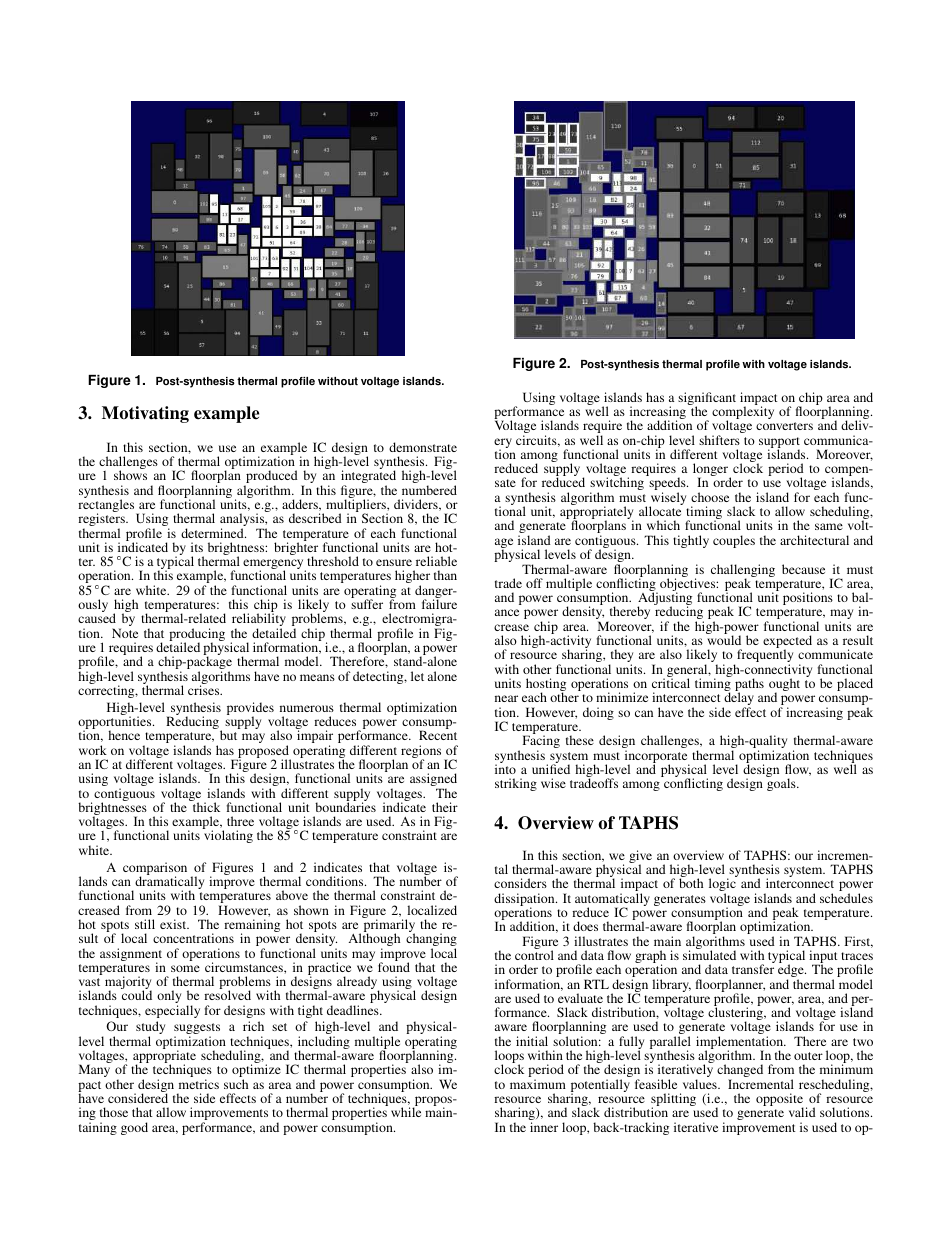  What do you see at coordinates (784, 426) in the image?
I see `converters` at bounding box center [784, 426].
